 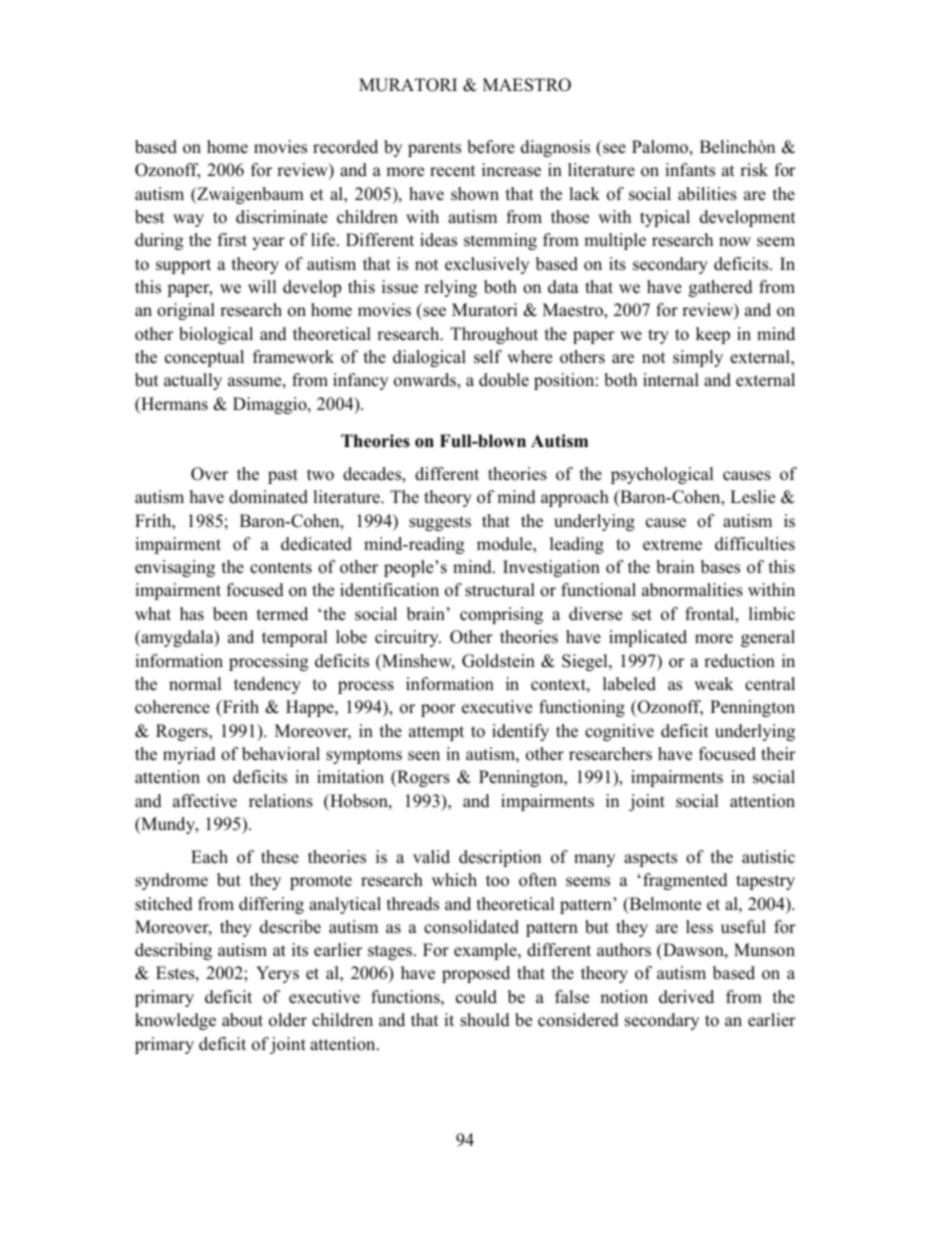 What do you see at coordinates (476, 997) in the screenshot?
I see `could` at bounding box center [476, 997].
